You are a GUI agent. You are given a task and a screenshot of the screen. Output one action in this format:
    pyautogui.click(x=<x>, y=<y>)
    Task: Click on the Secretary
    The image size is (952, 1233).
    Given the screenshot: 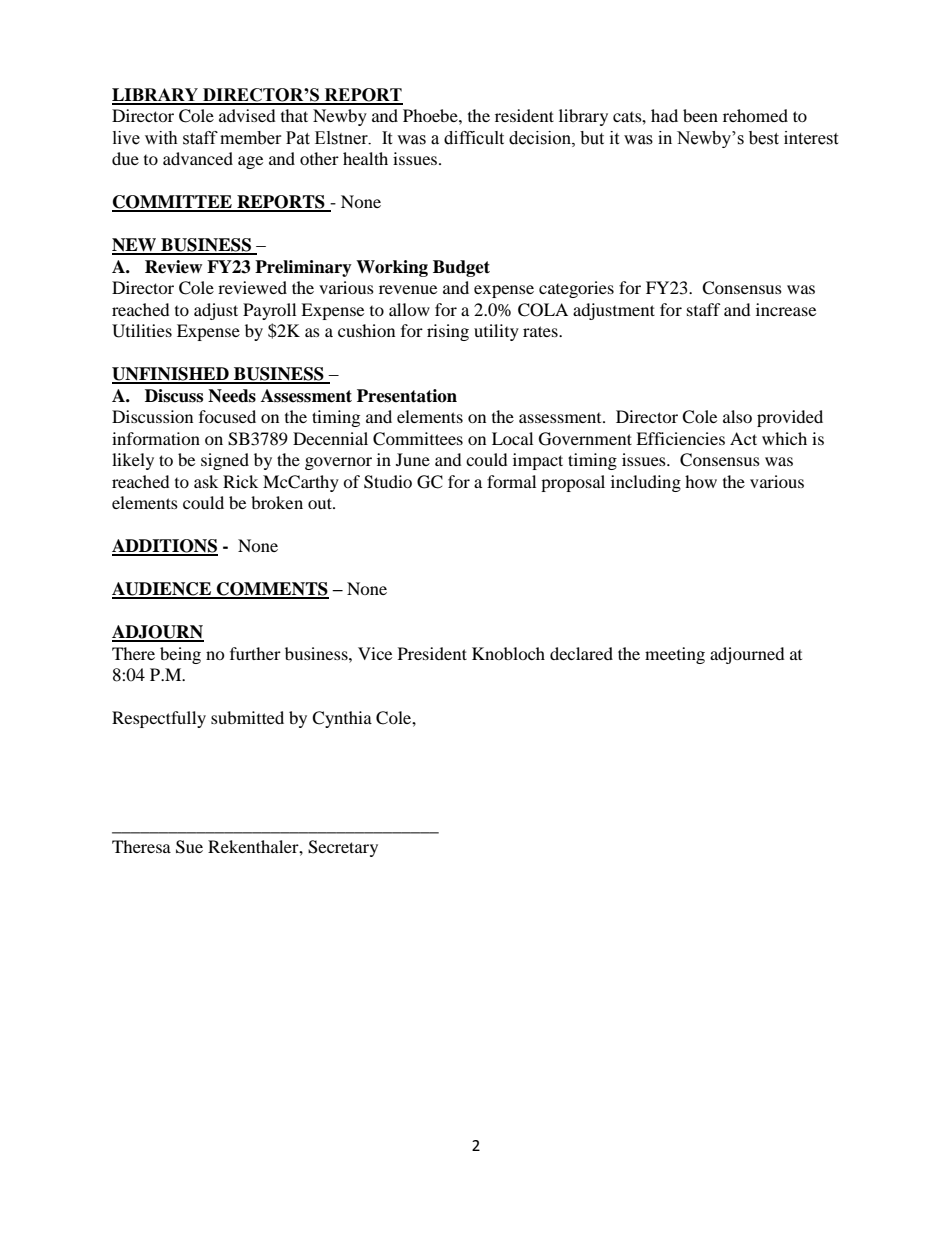 What is the action you would take?
    pyautogui.click(x=343, y=848)
